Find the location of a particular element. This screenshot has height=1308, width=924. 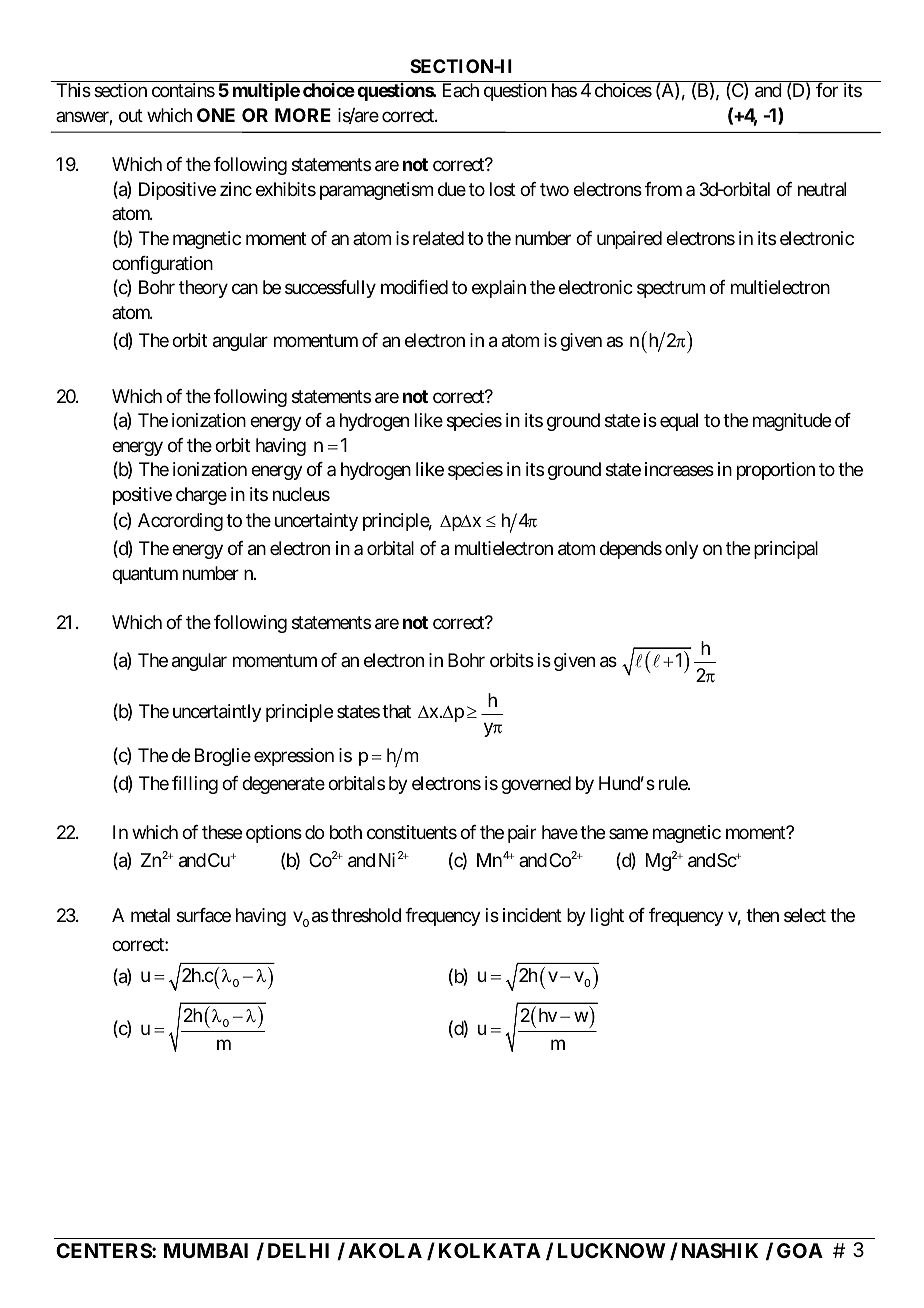

out is located at coordinates (131, 115).
